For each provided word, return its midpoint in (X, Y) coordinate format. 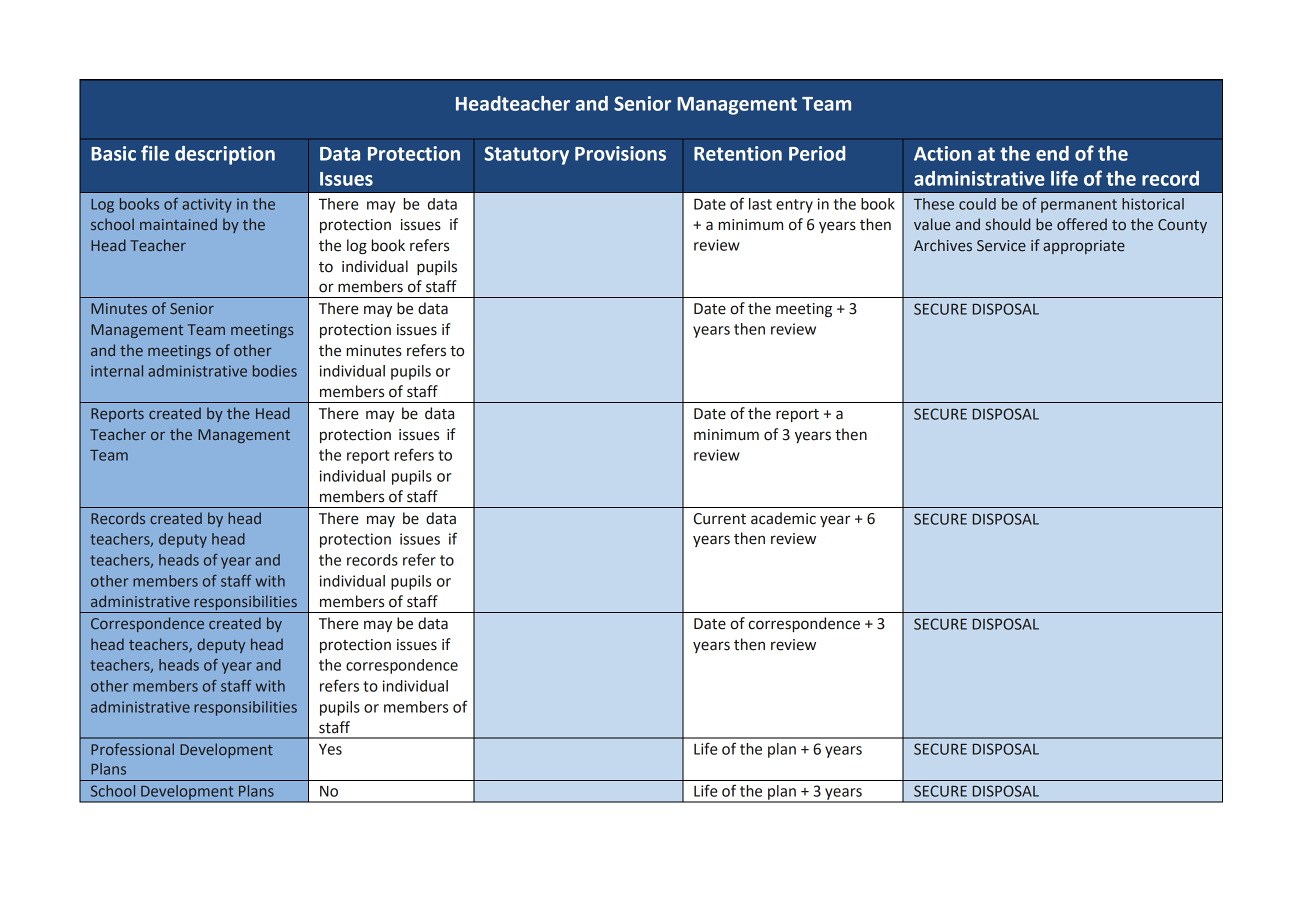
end (1052, 153)
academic (783, 518)
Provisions (620, 153)
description (225, 155)
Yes (330, 749)
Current (720, 519)
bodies (275, 371)
